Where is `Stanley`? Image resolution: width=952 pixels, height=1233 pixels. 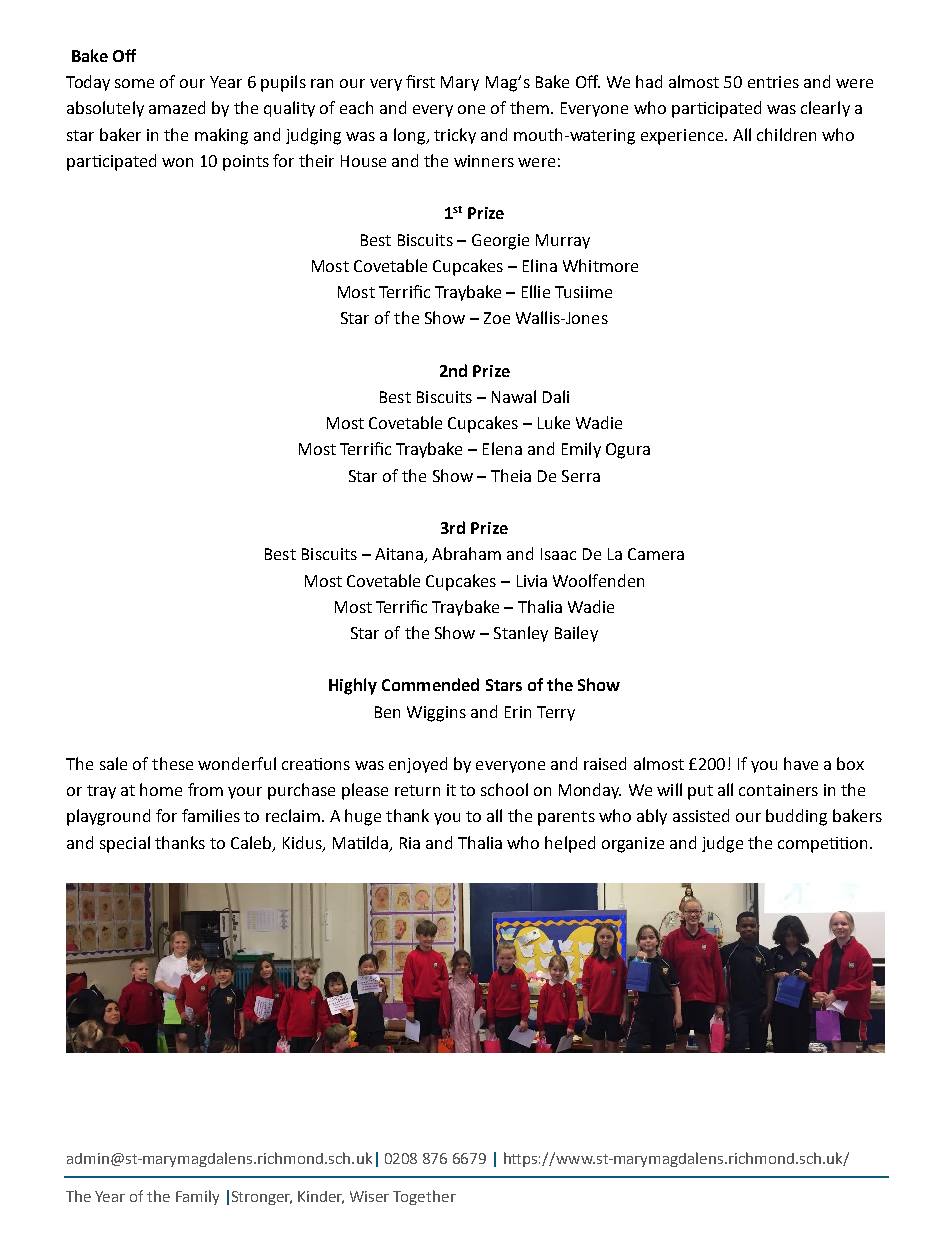
Stanley is located at coordinates (521, 634).
